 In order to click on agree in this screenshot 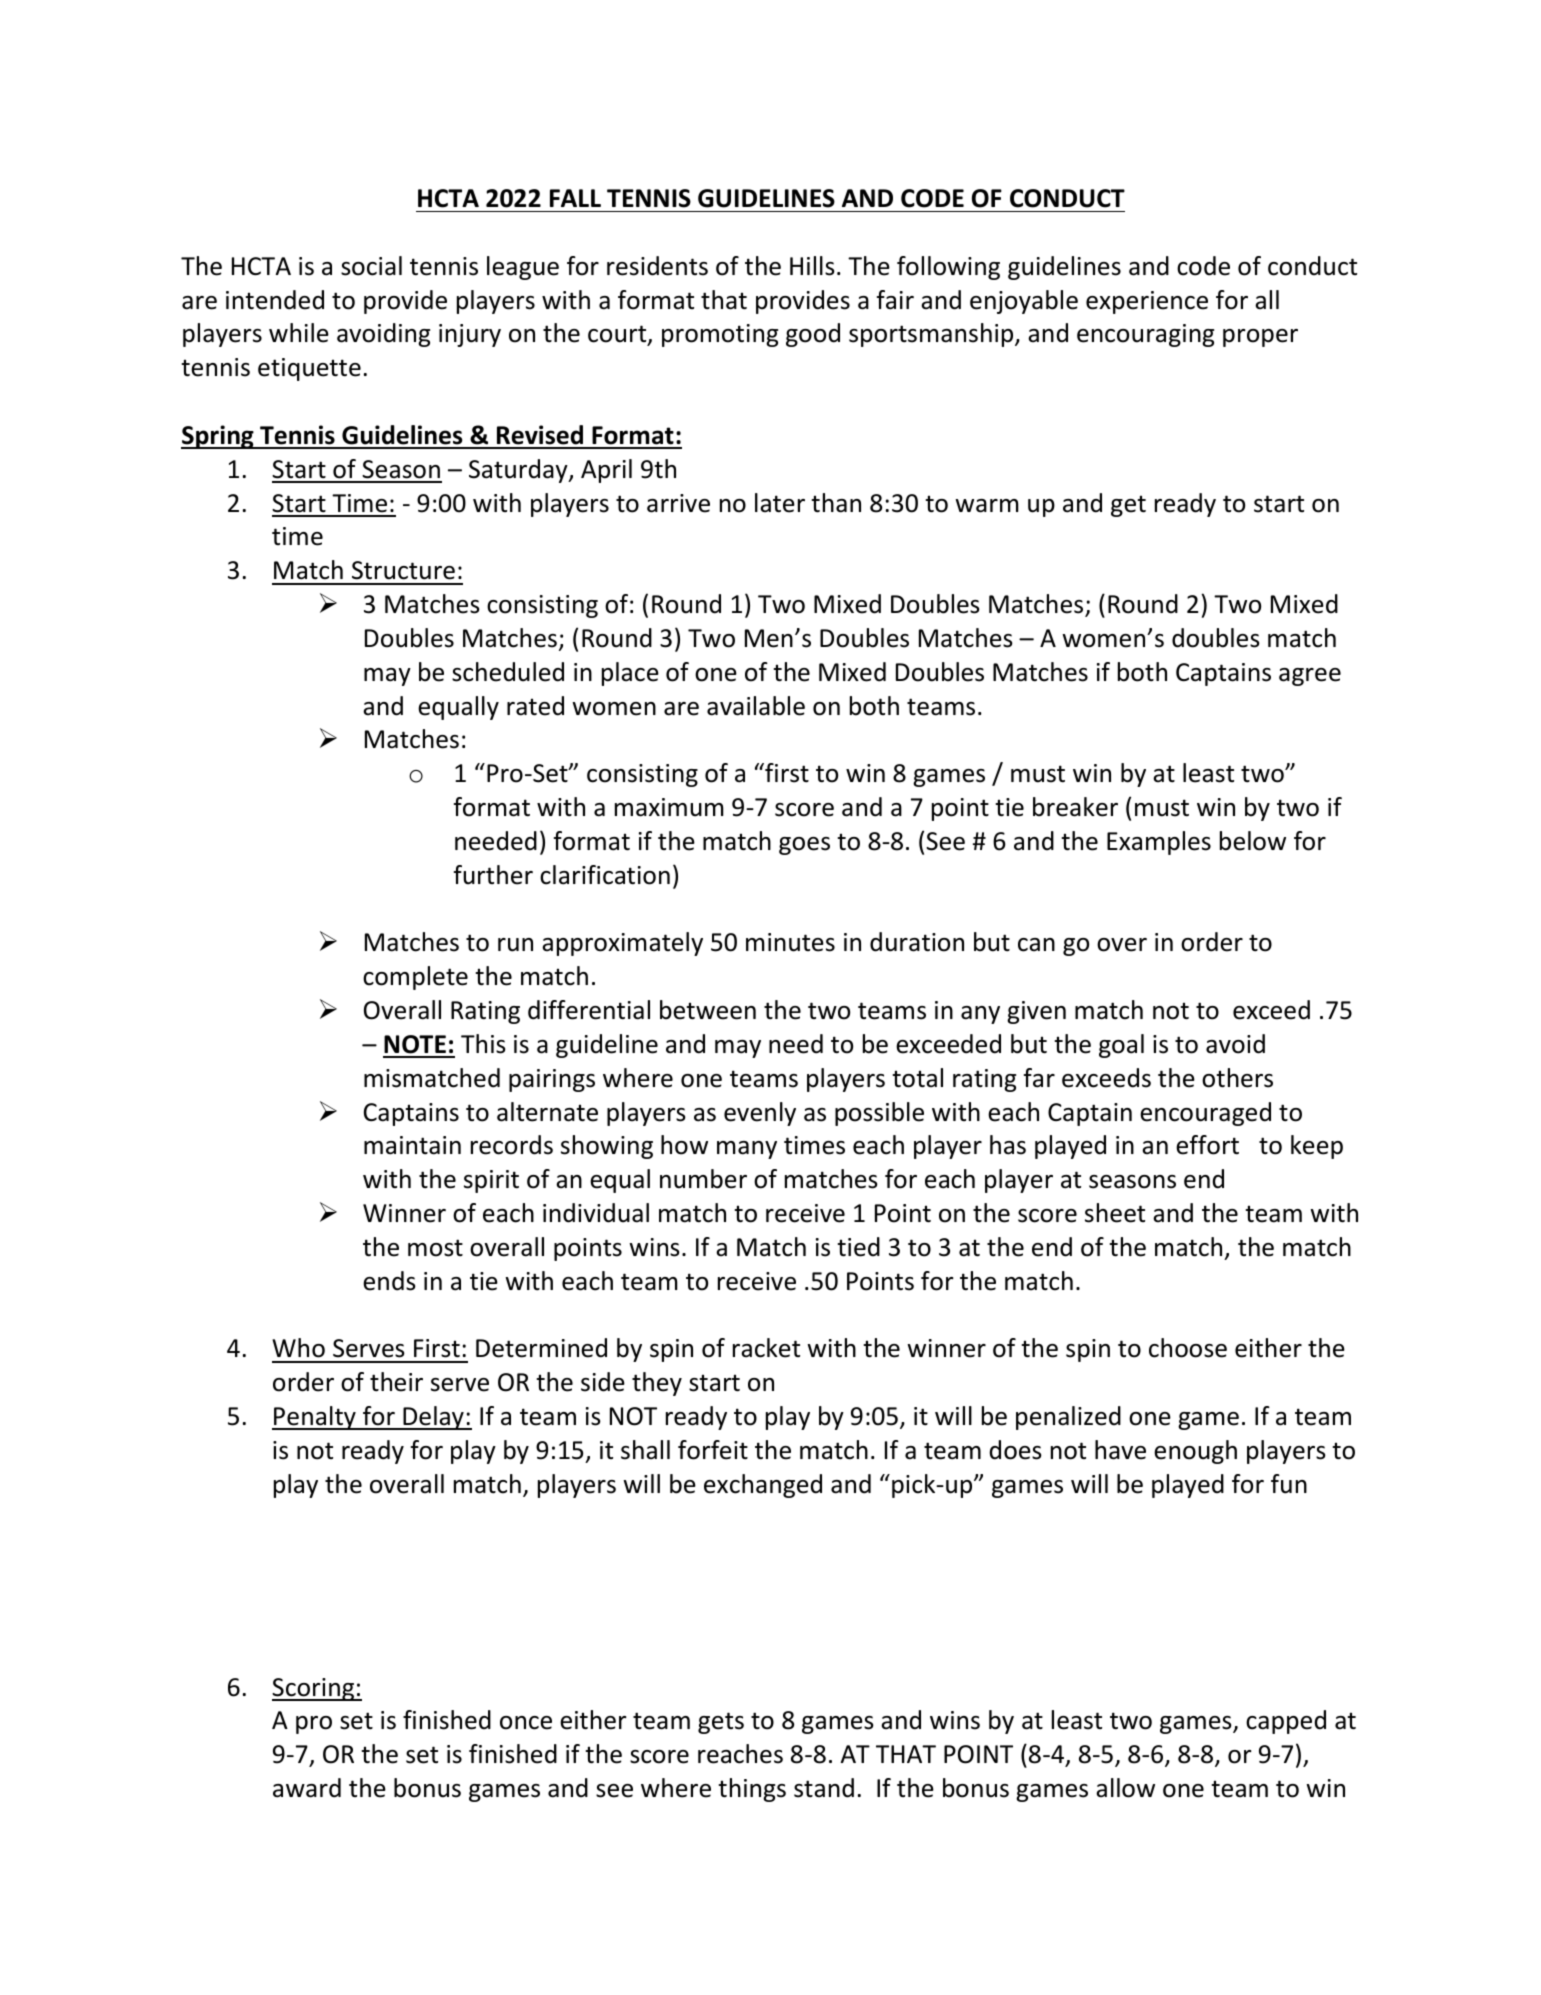, I will do `click(1310, 677)`.
